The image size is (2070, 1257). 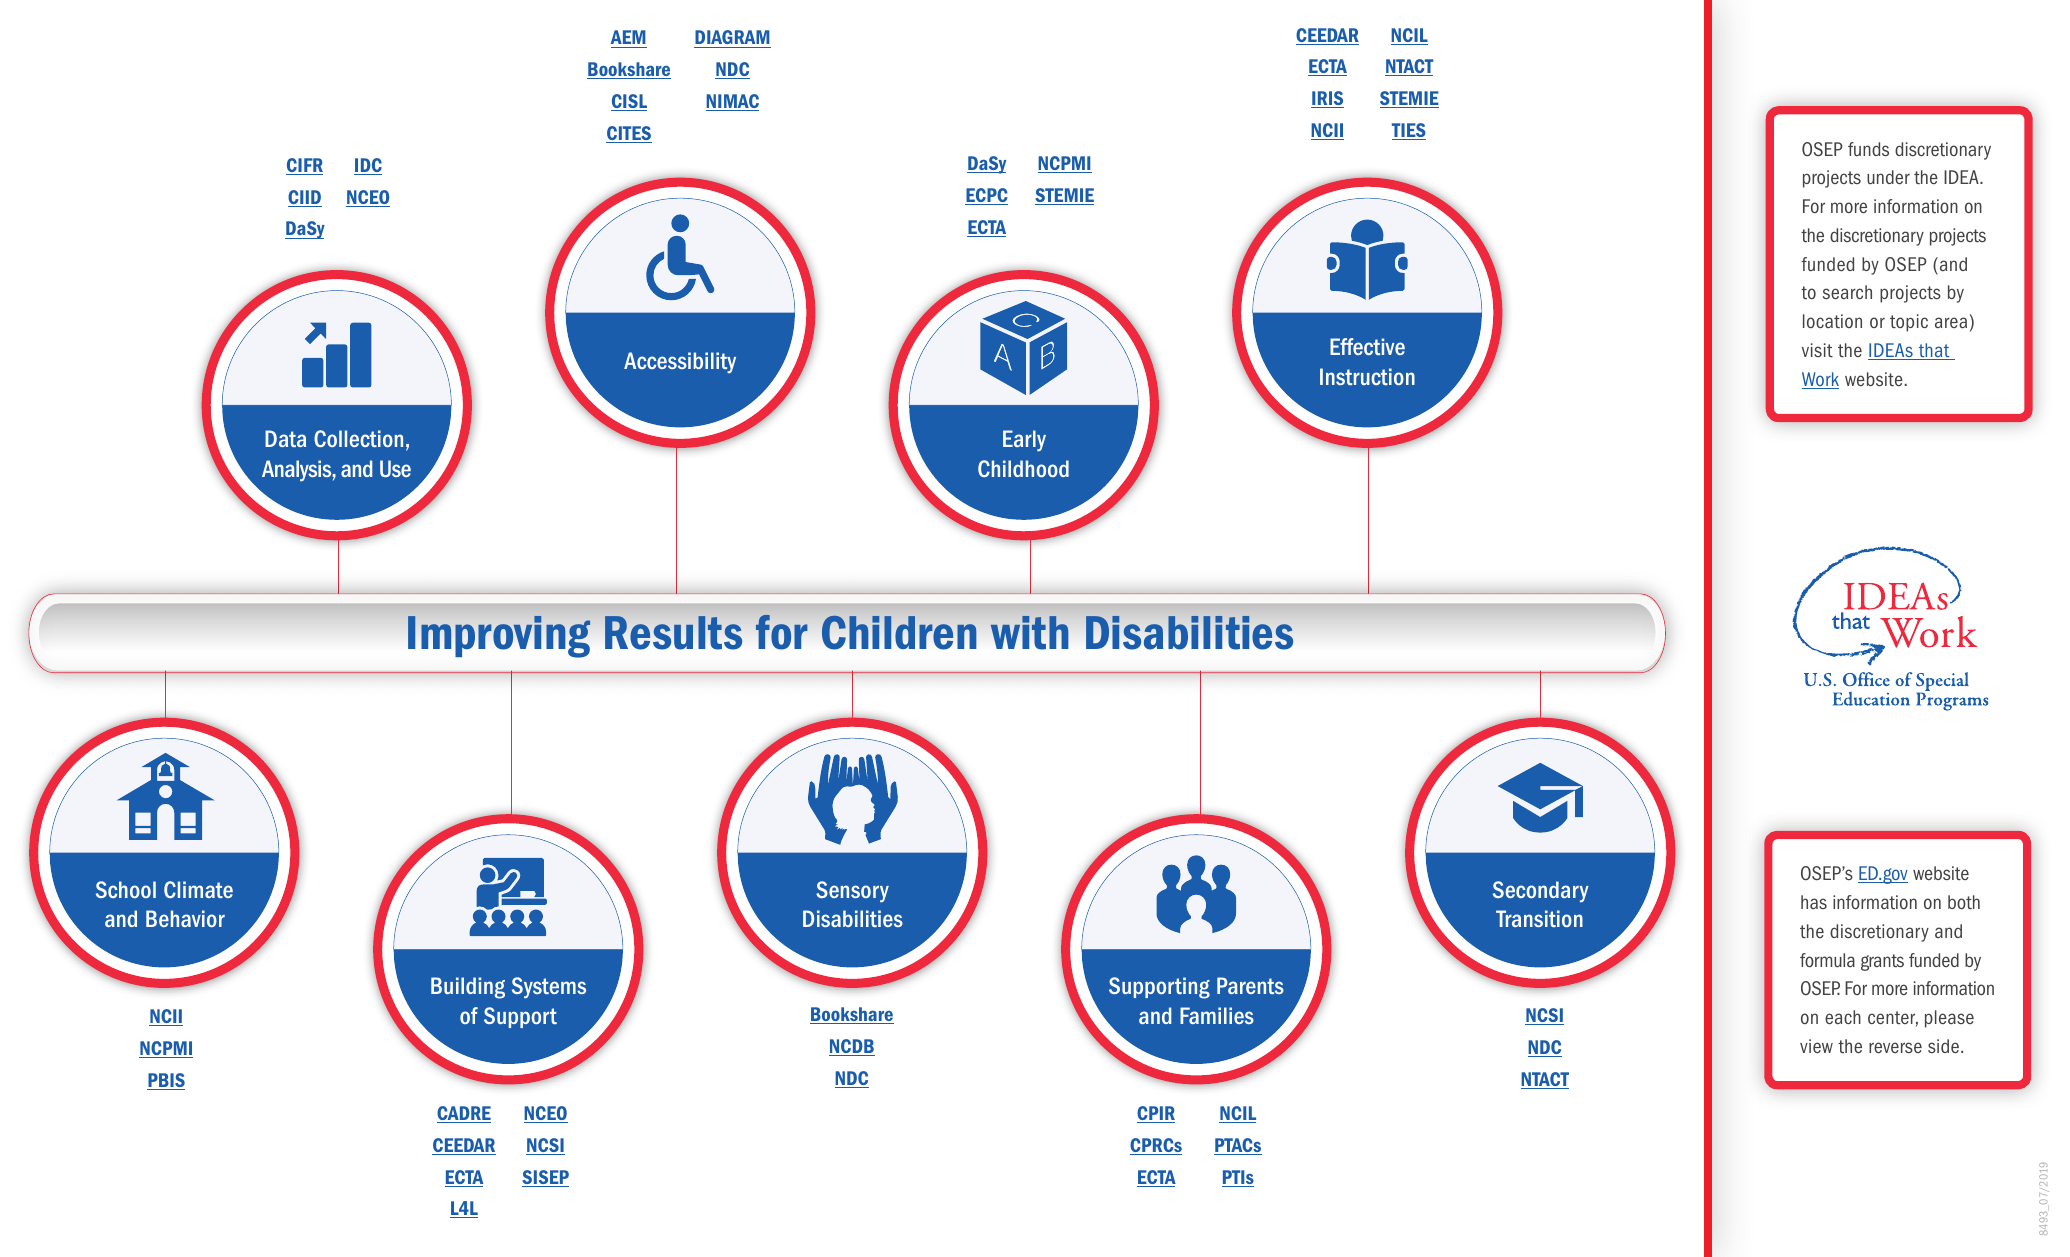 I want to click on Improving, so click(x=499, y=637).
